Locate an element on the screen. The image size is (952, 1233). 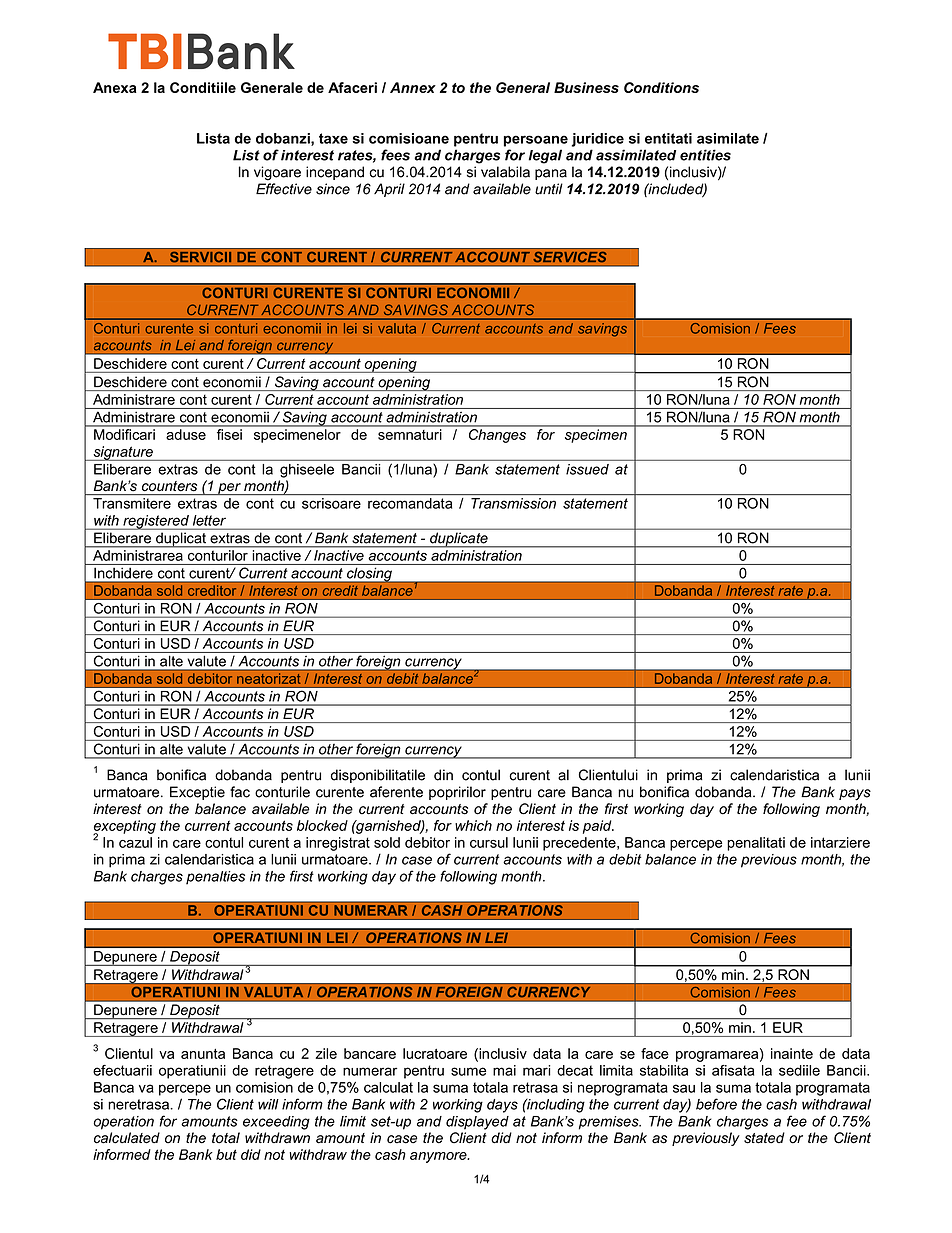
legal is located at coordinates (545, 156).
